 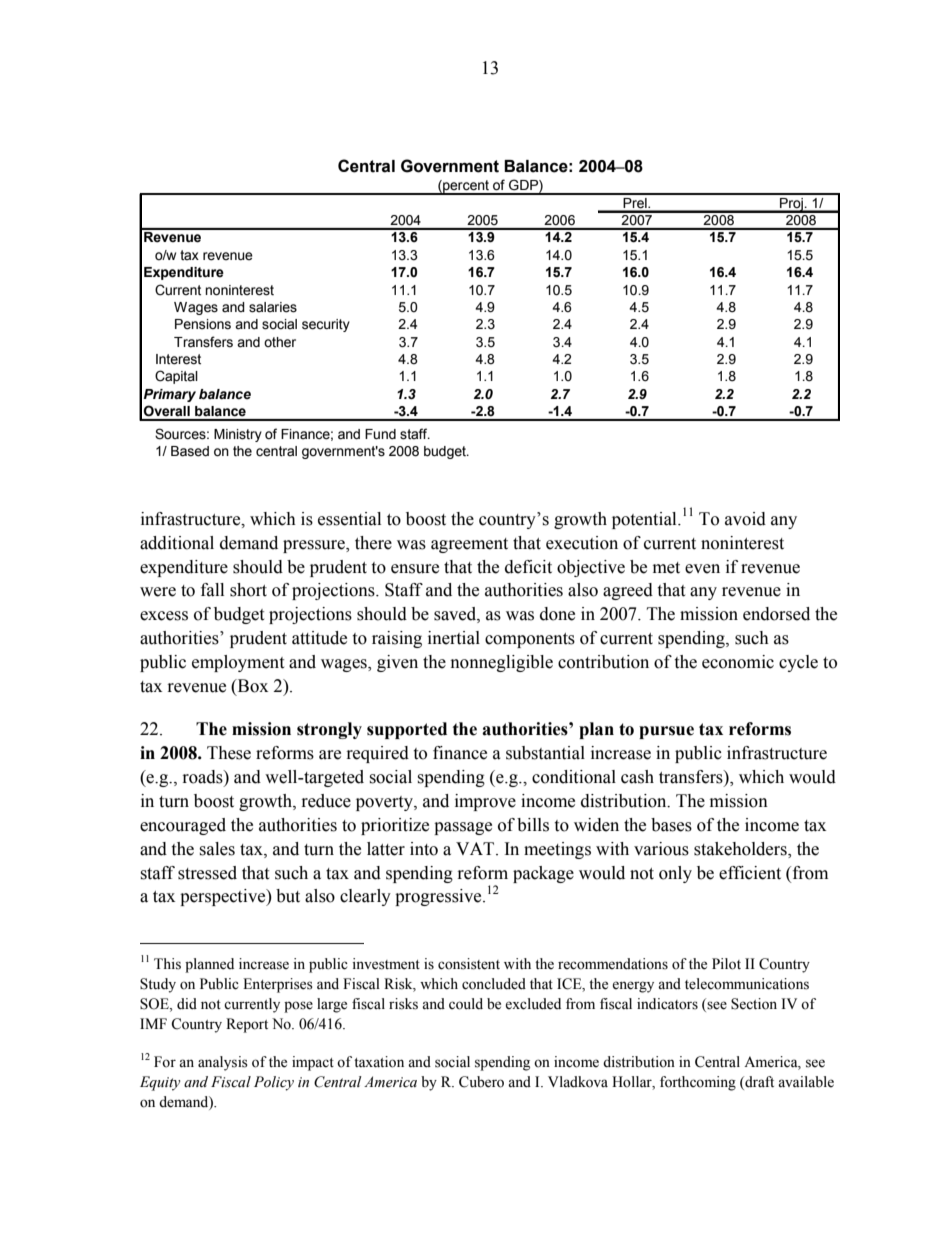 I want to click on agreement, so click(x=469, y=545).
